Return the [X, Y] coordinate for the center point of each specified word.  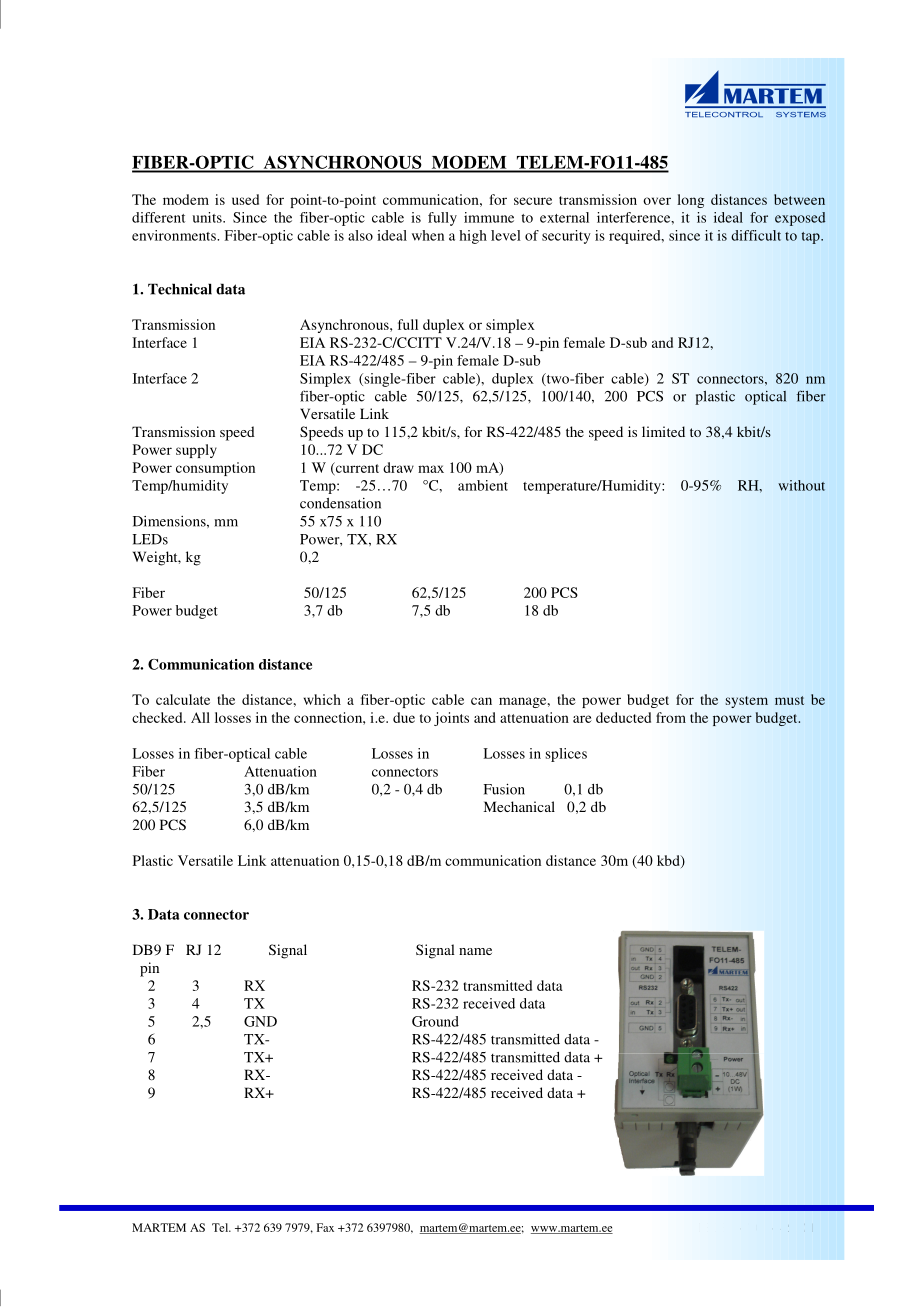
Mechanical [519, 806]
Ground [435, 1021]
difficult [756, 235]
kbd [669, 861]
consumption [215, 469]
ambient [483, 485]
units [208, 217]
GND [260, 1021]
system [747, 702]
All [200, 717]
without [801, 485]
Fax [325, 1227]
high [473, 237]
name [475, 951]
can [481, 701]
